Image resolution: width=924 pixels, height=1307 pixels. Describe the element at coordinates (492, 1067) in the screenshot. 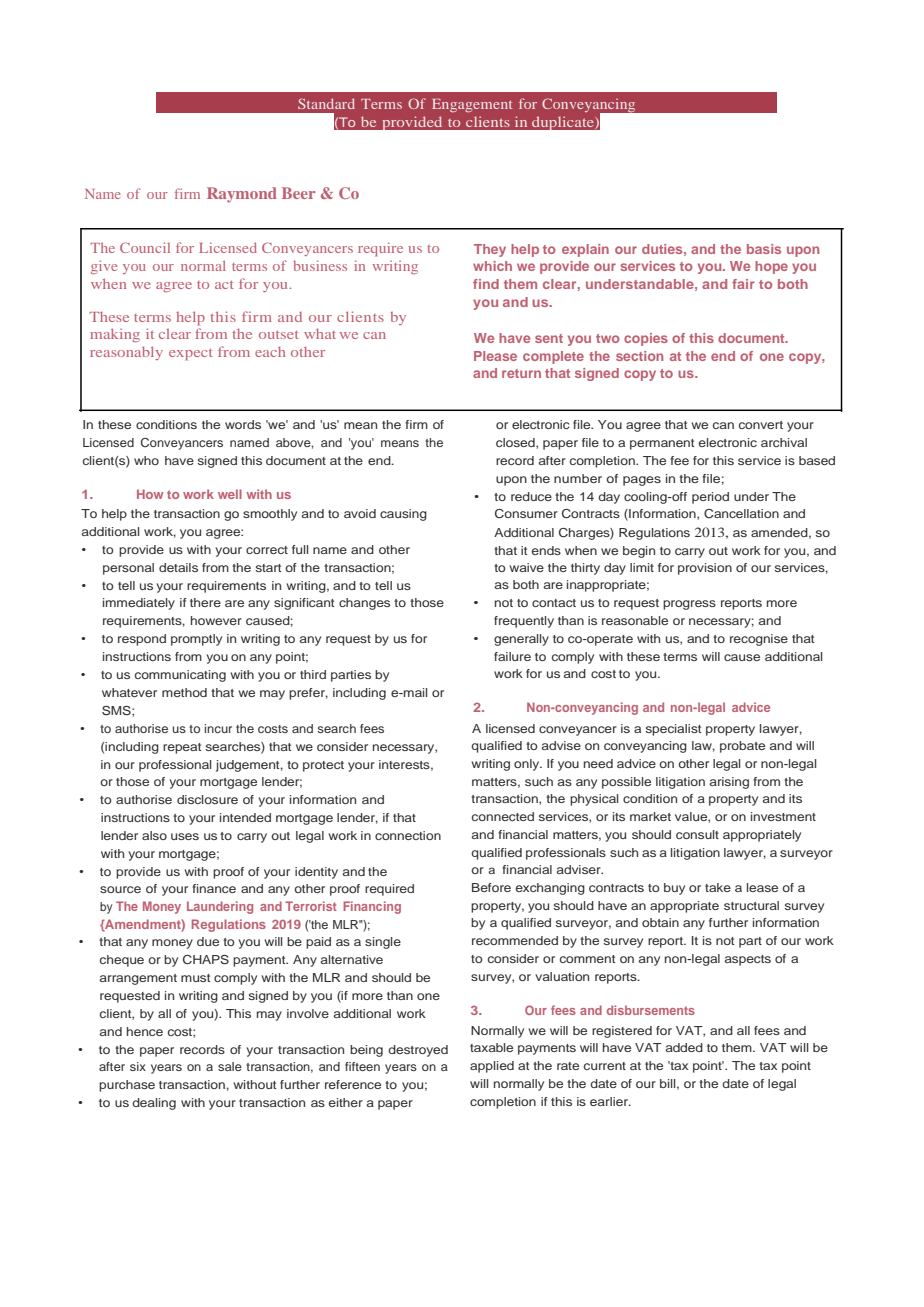

I see `applied` at that location.
